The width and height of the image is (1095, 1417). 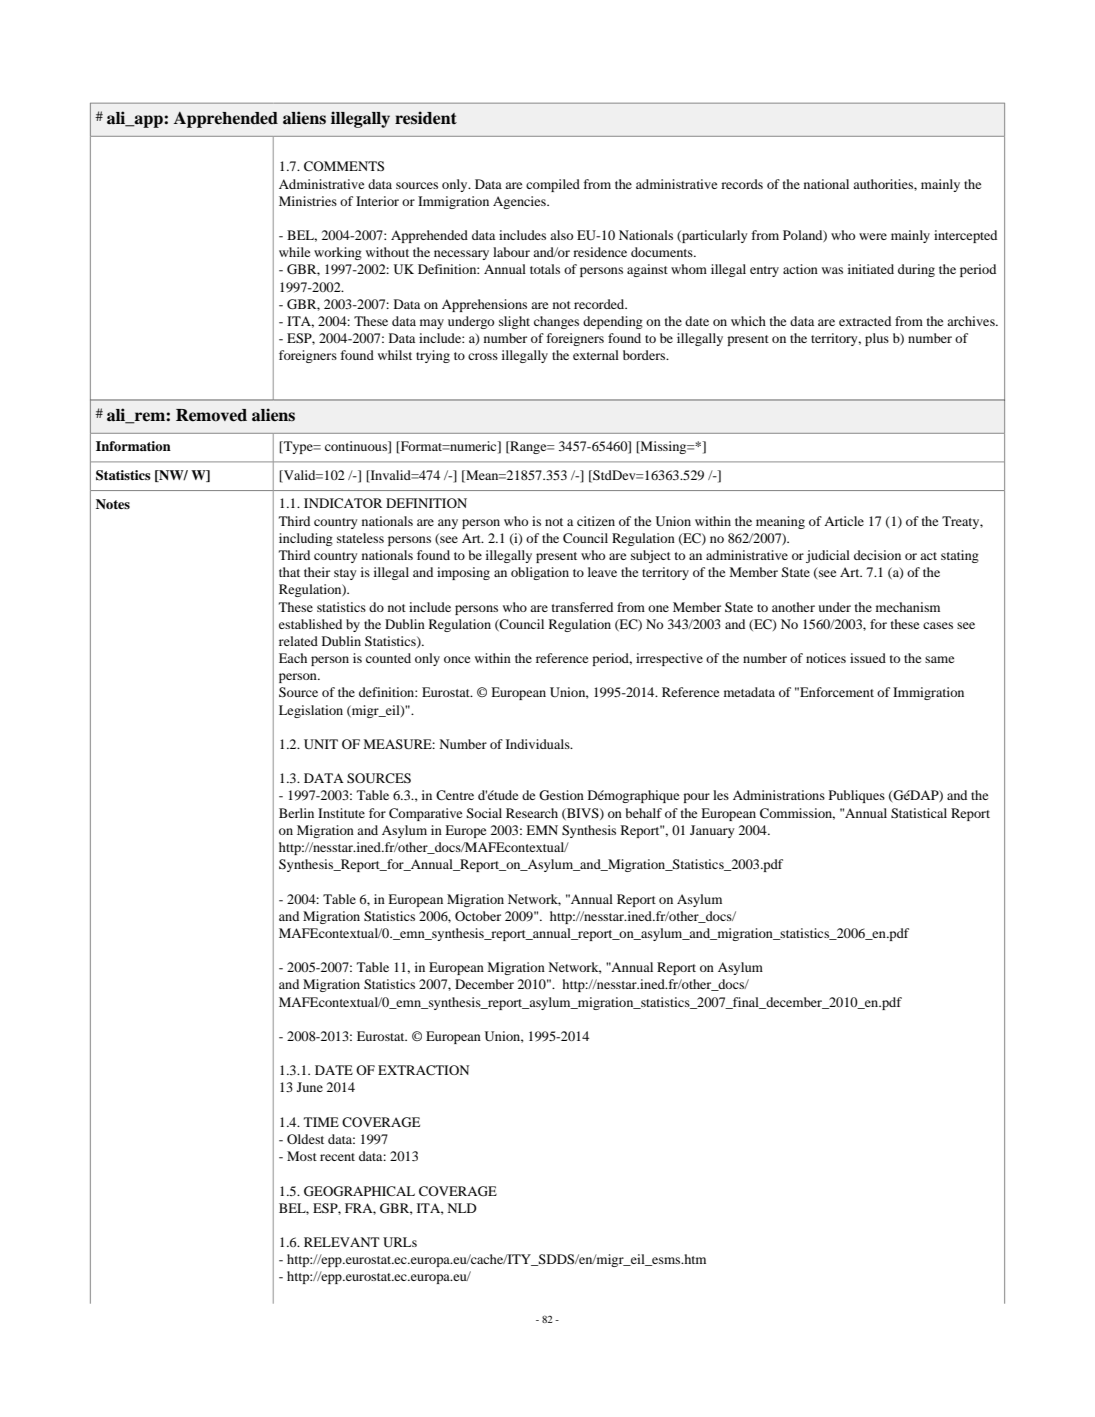 What do you see at coordinates (596, 521) in the image?
I see `citizen` at bounding box center [596, 521].
